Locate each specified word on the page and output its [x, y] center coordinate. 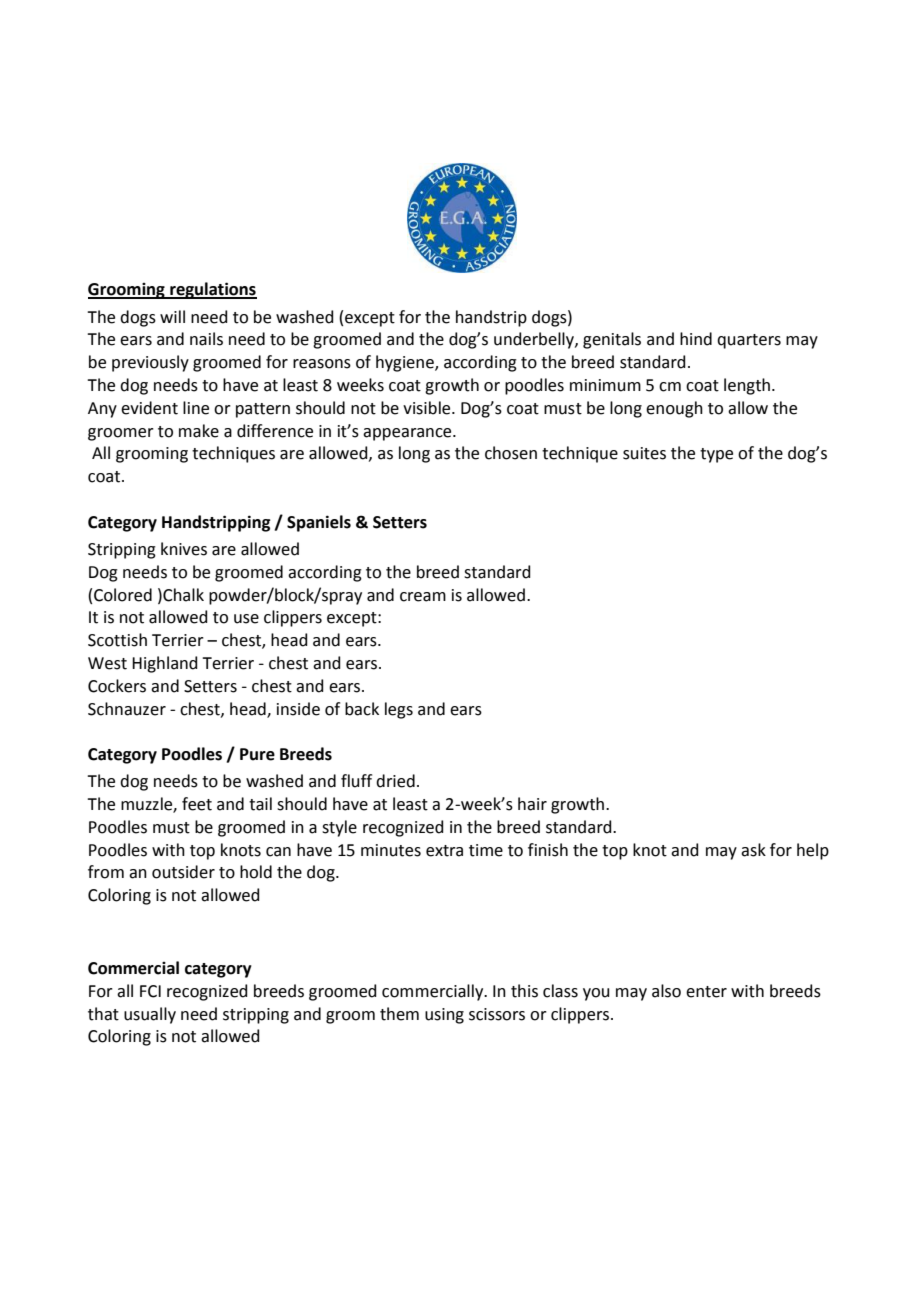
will [172, 316]
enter [706, 992]
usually [150, 1015]
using [444, 1016]
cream [423, 597]
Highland [165, 664]
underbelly [535, 340]
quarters [749, 341]
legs [399, 710]
